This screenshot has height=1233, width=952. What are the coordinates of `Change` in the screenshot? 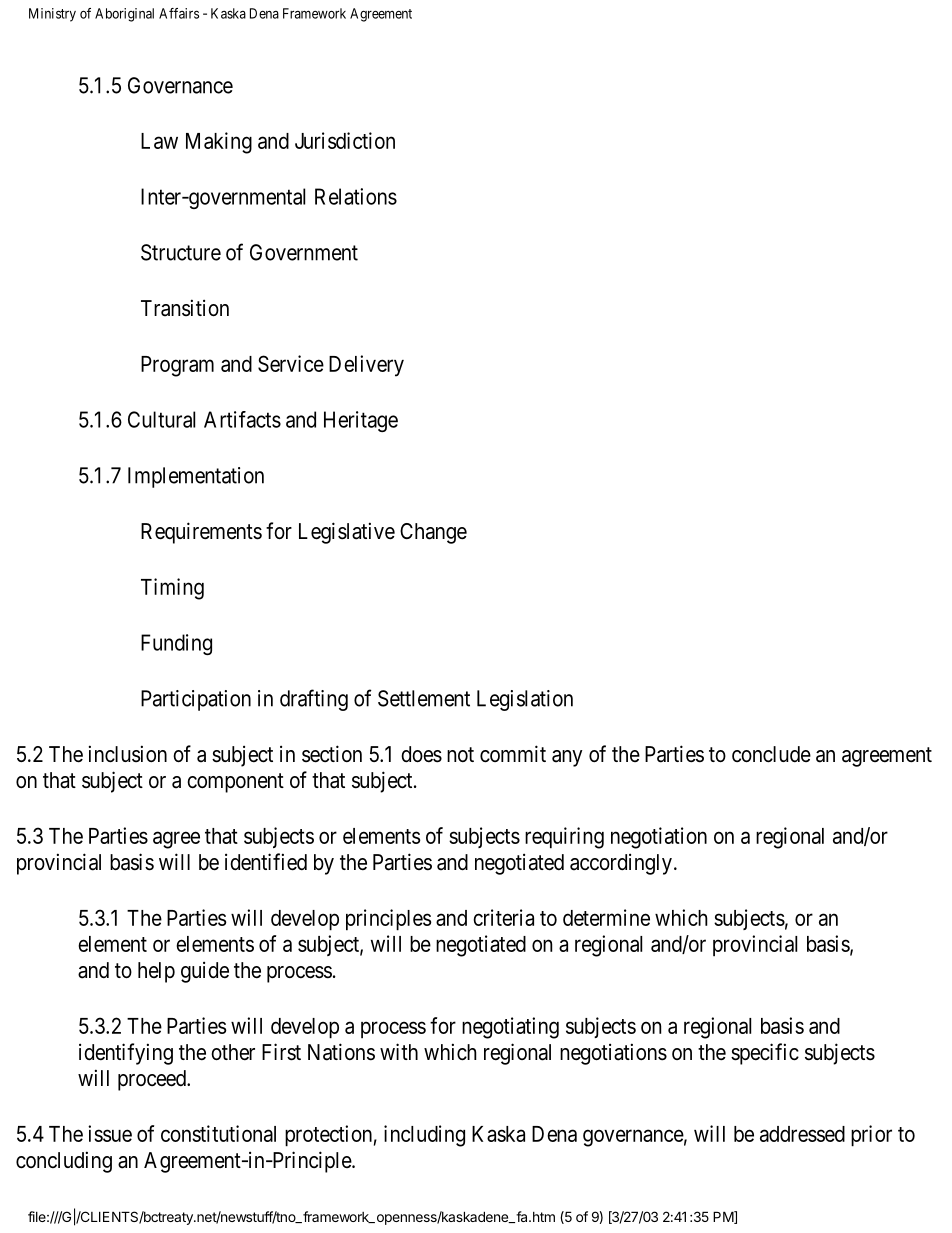 It's located at (433, 533).
